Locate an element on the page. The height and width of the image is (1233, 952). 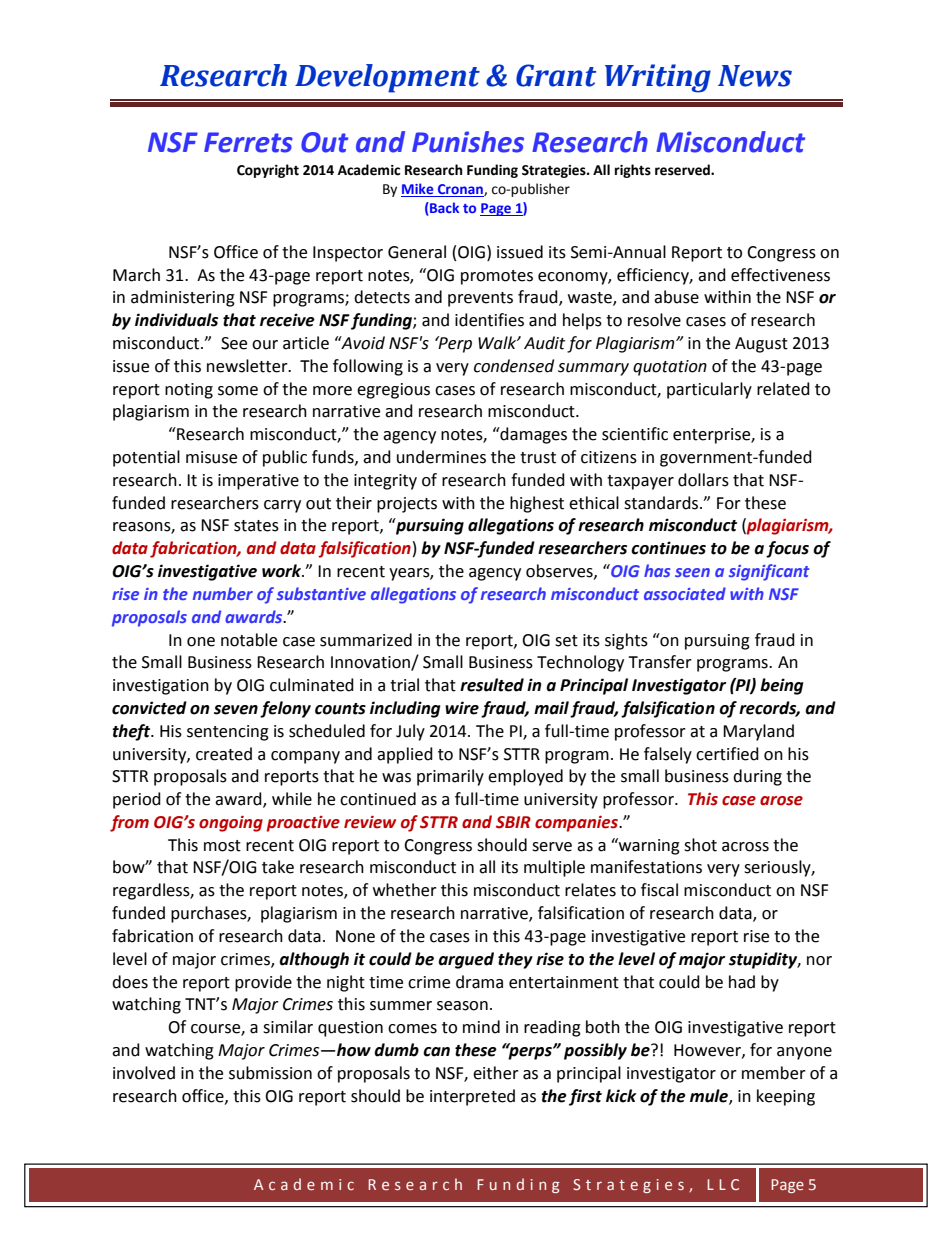
submission is located at coordinates (270, 1073).
